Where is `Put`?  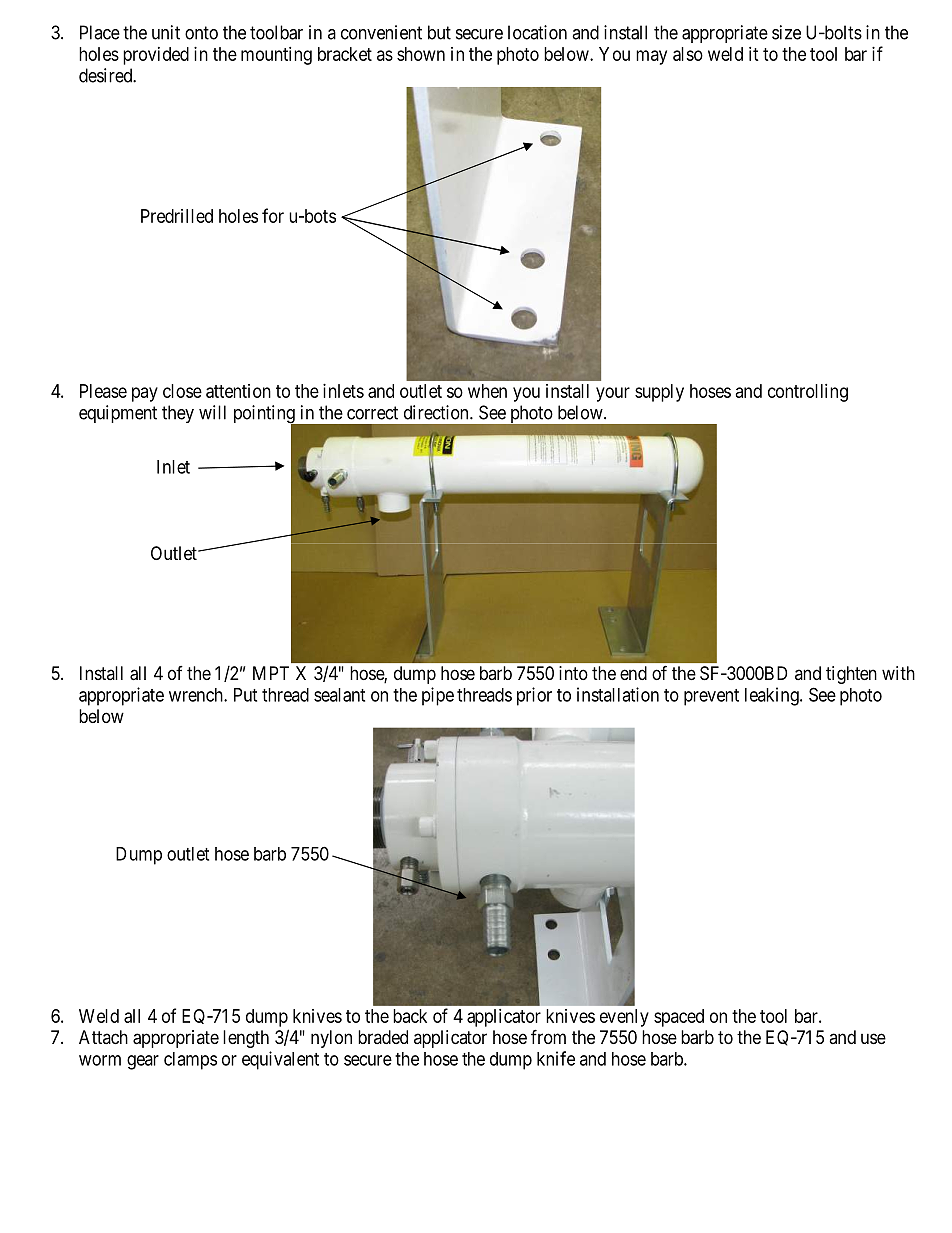
Put is located at coordinates (245, 695).
